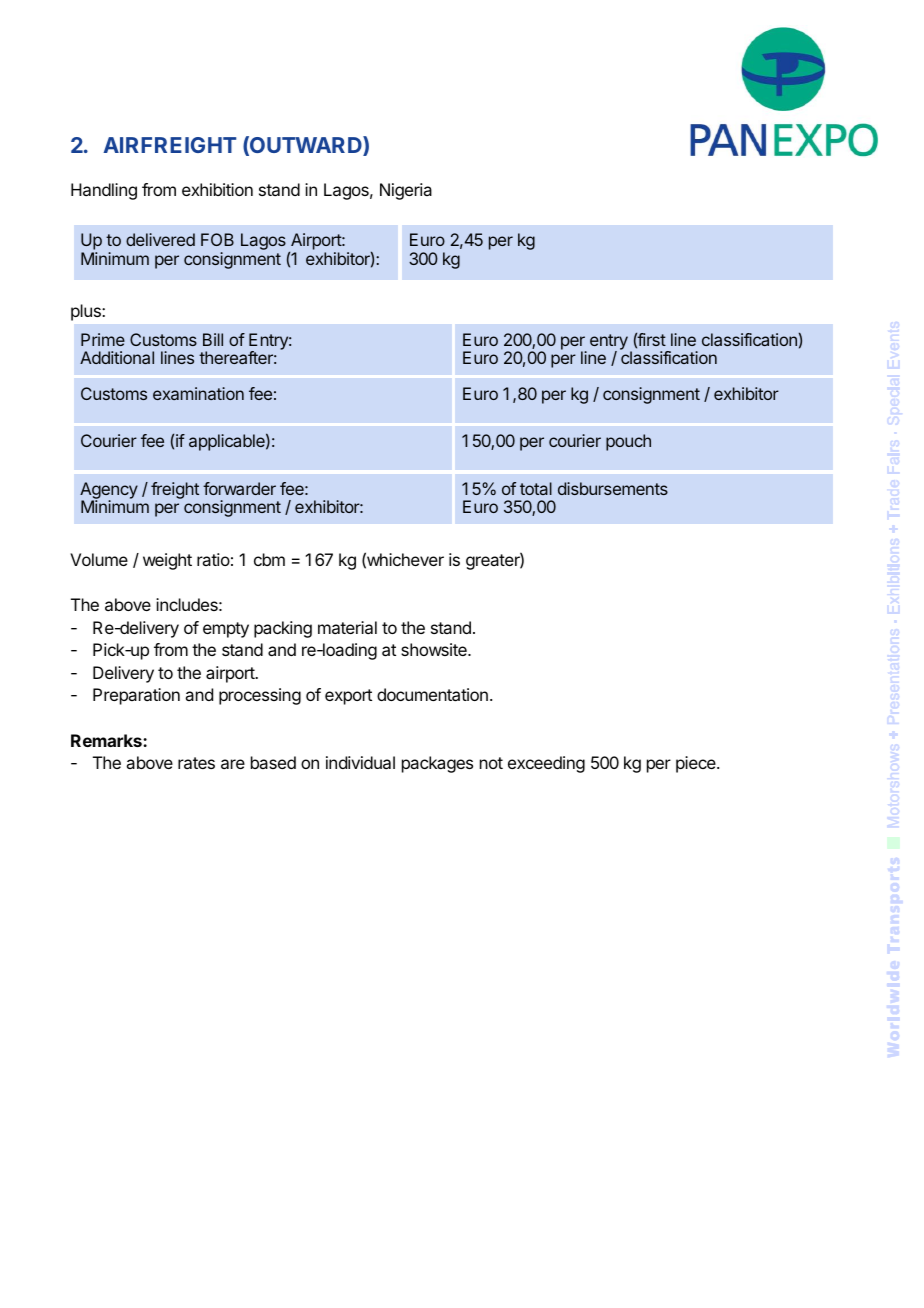  I want to click on cbm, so click(269, 559).
